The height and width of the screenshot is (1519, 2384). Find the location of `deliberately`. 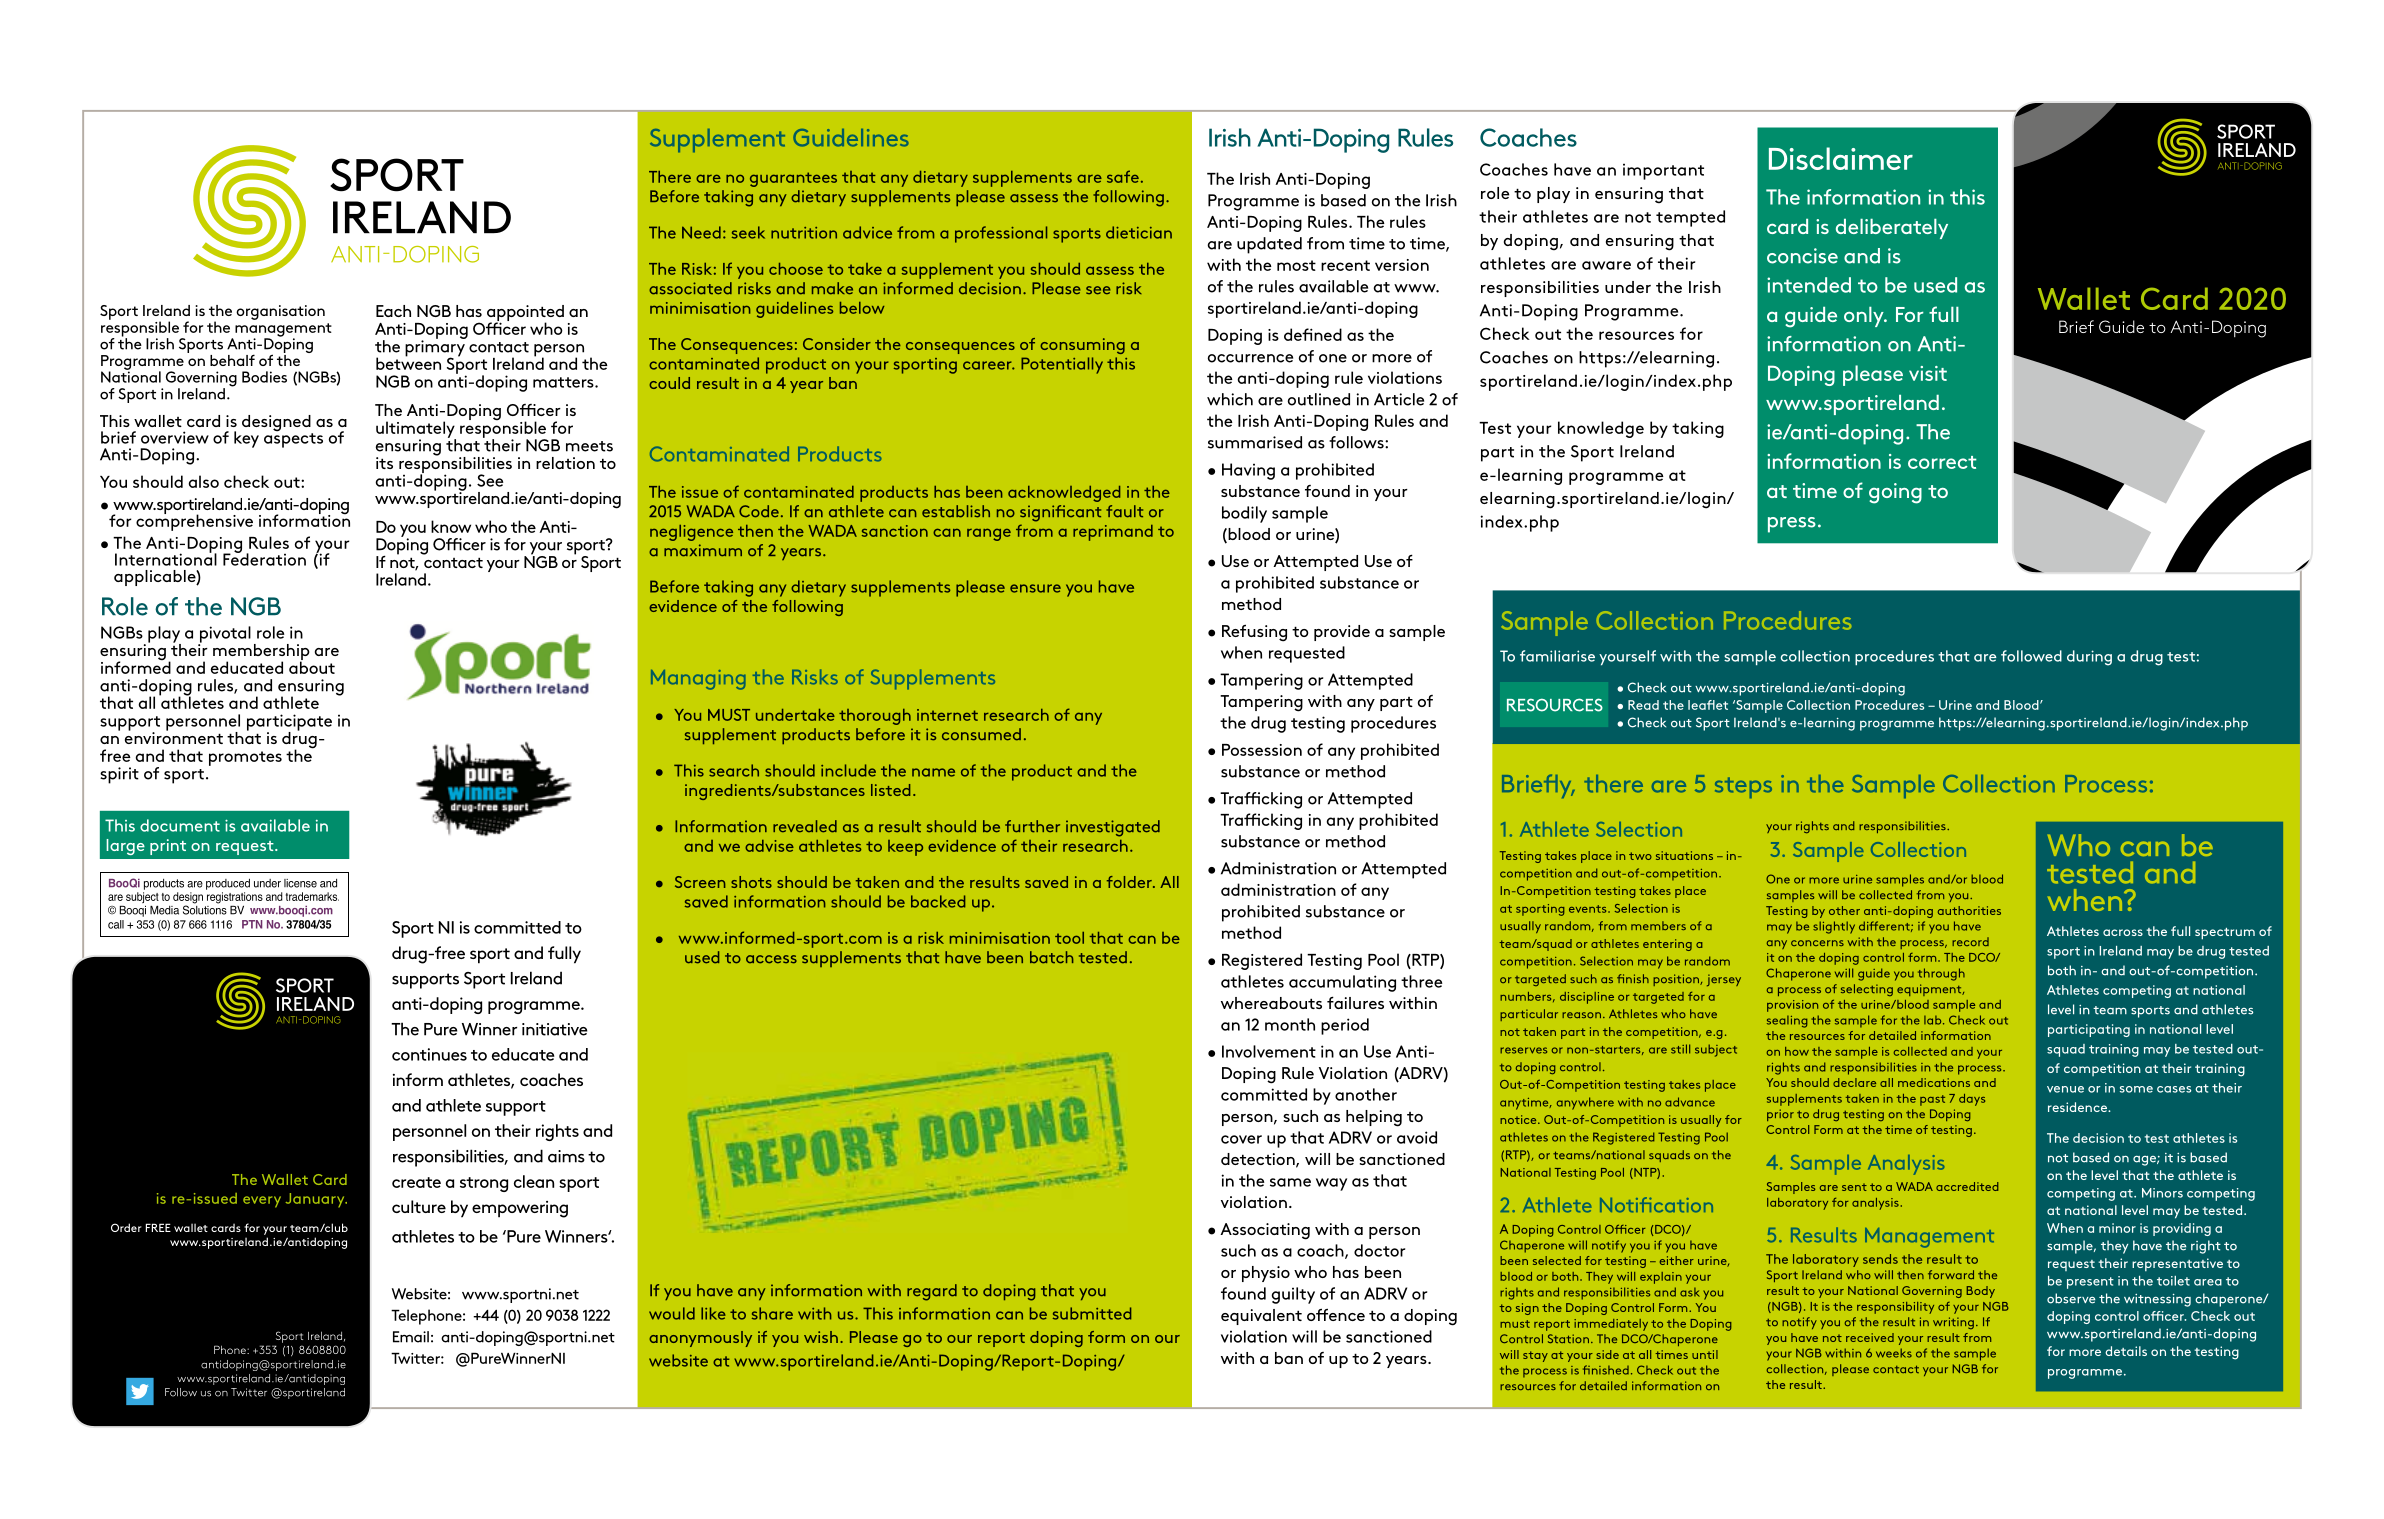

deliberately is located at coordinates (1892, 229).
